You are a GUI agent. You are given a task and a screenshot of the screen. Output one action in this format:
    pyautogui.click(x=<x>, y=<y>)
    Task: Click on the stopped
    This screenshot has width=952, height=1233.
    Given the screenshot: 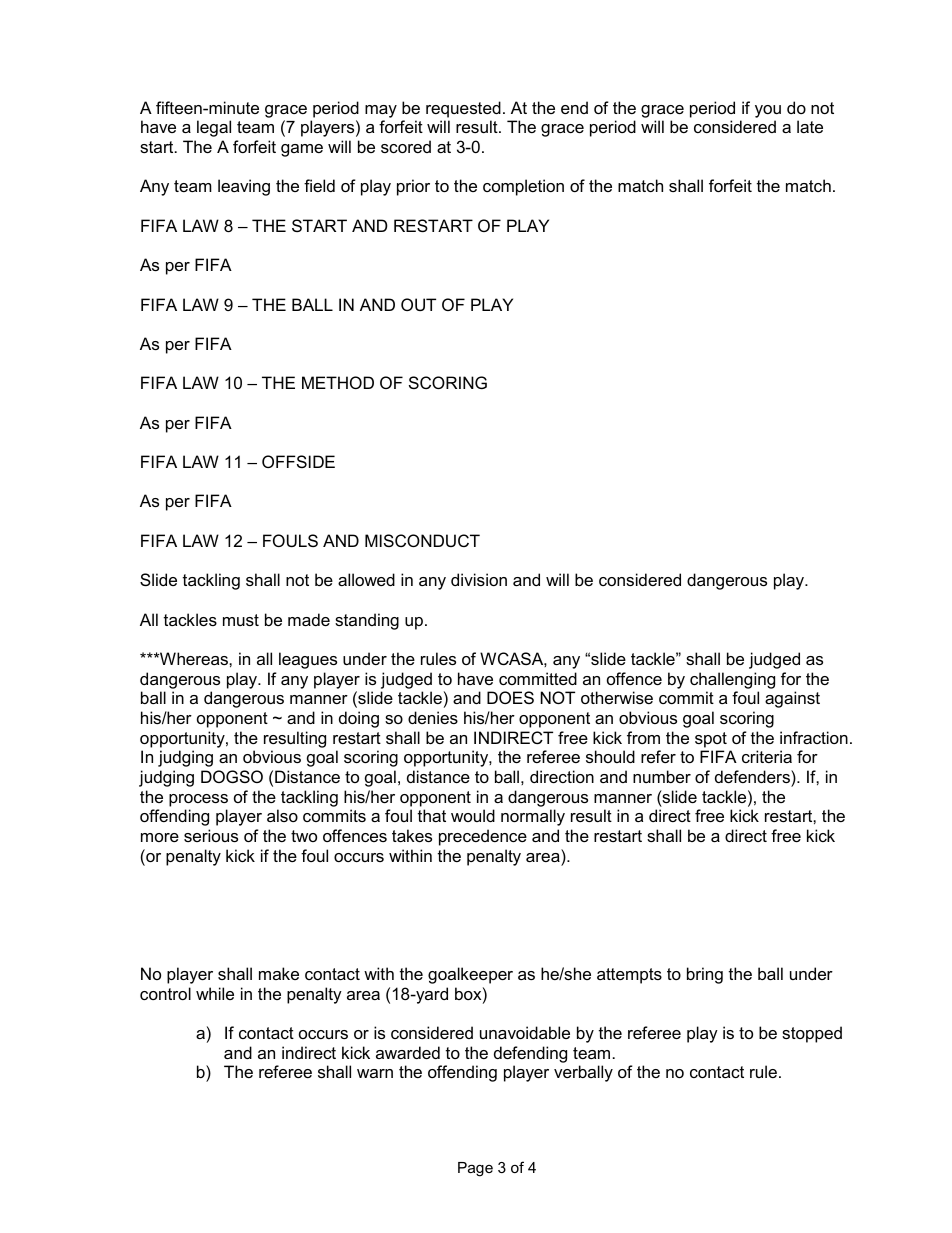 What is the action you would take?
    pyautogui.click(x=812, y=1034)
